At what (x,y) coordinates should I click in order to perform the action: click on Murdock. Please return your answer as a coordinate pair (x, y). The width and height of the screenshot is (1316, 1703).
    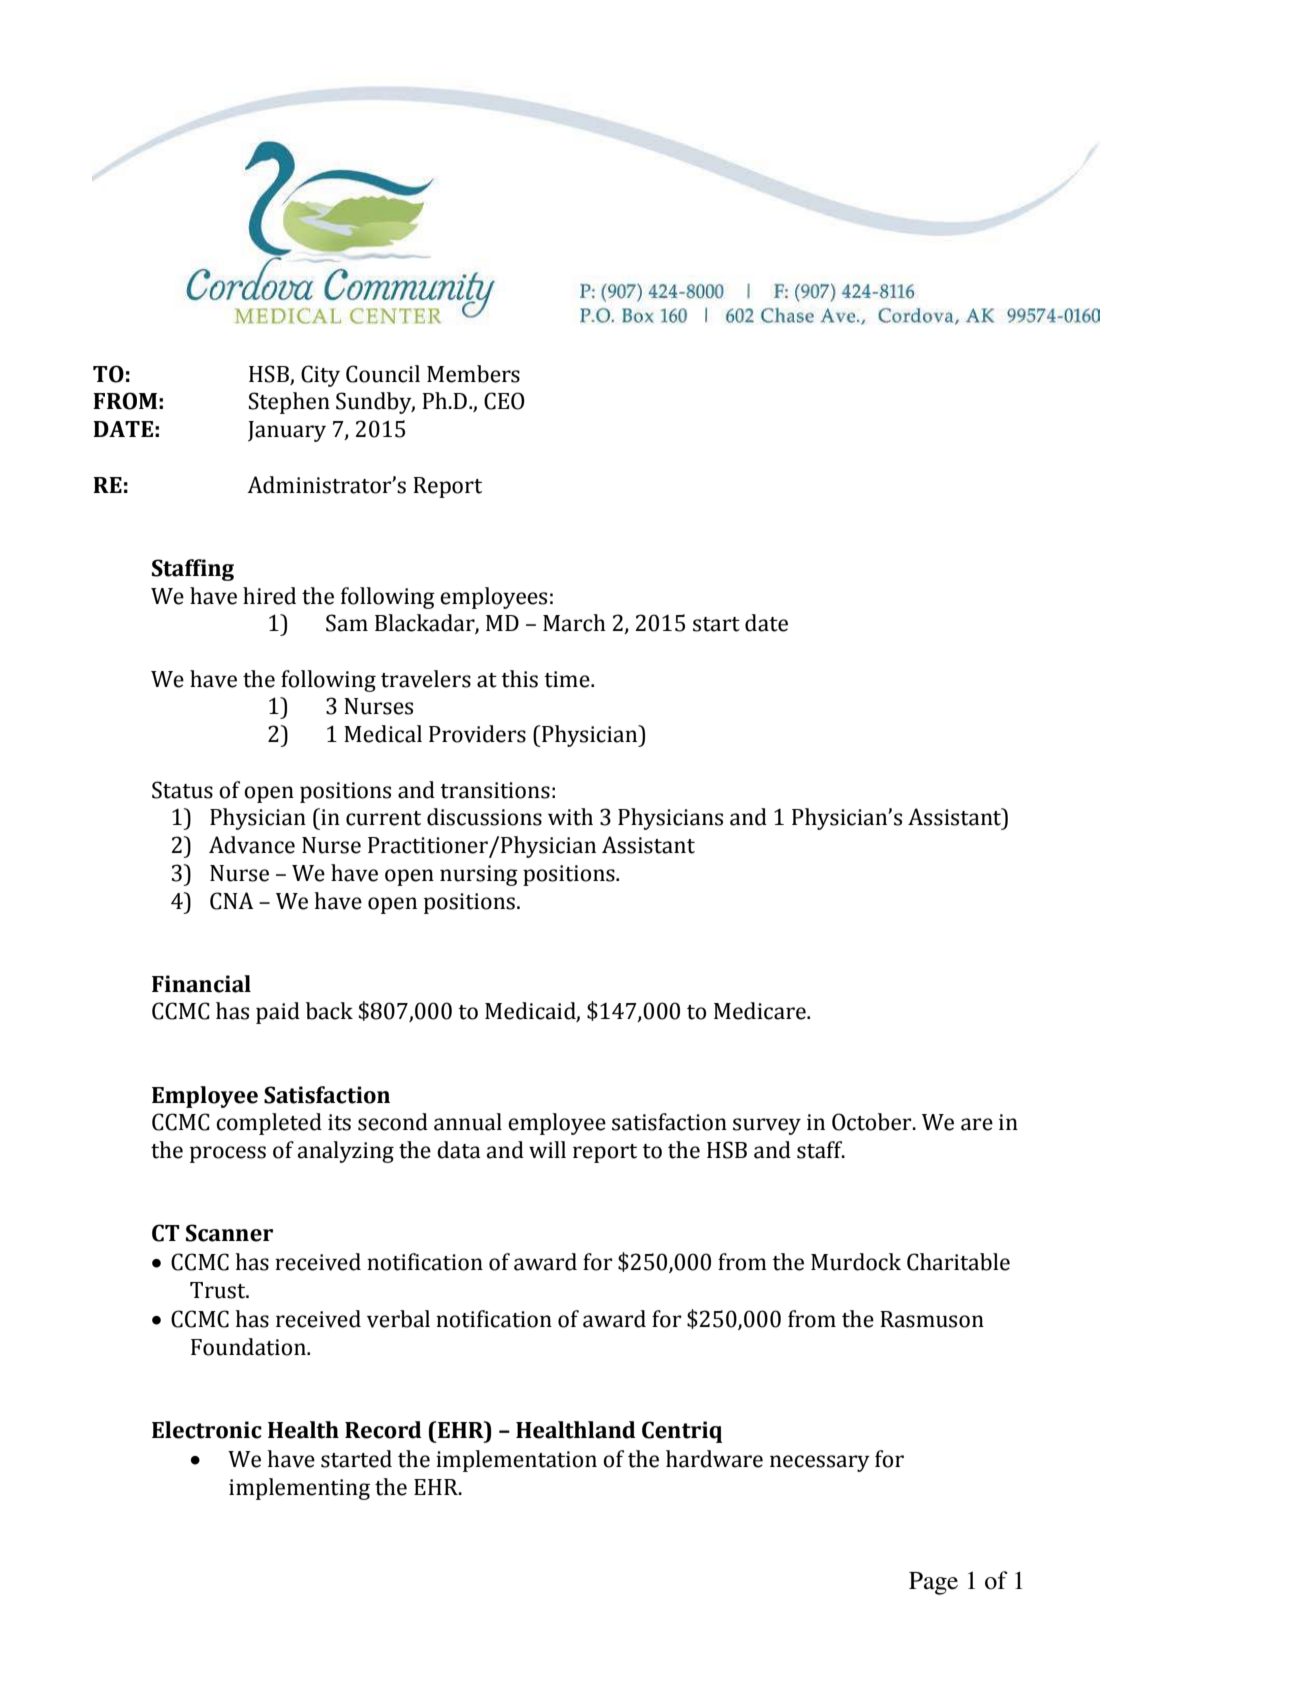
    Looking at the image, I should click on (856, 1262).
